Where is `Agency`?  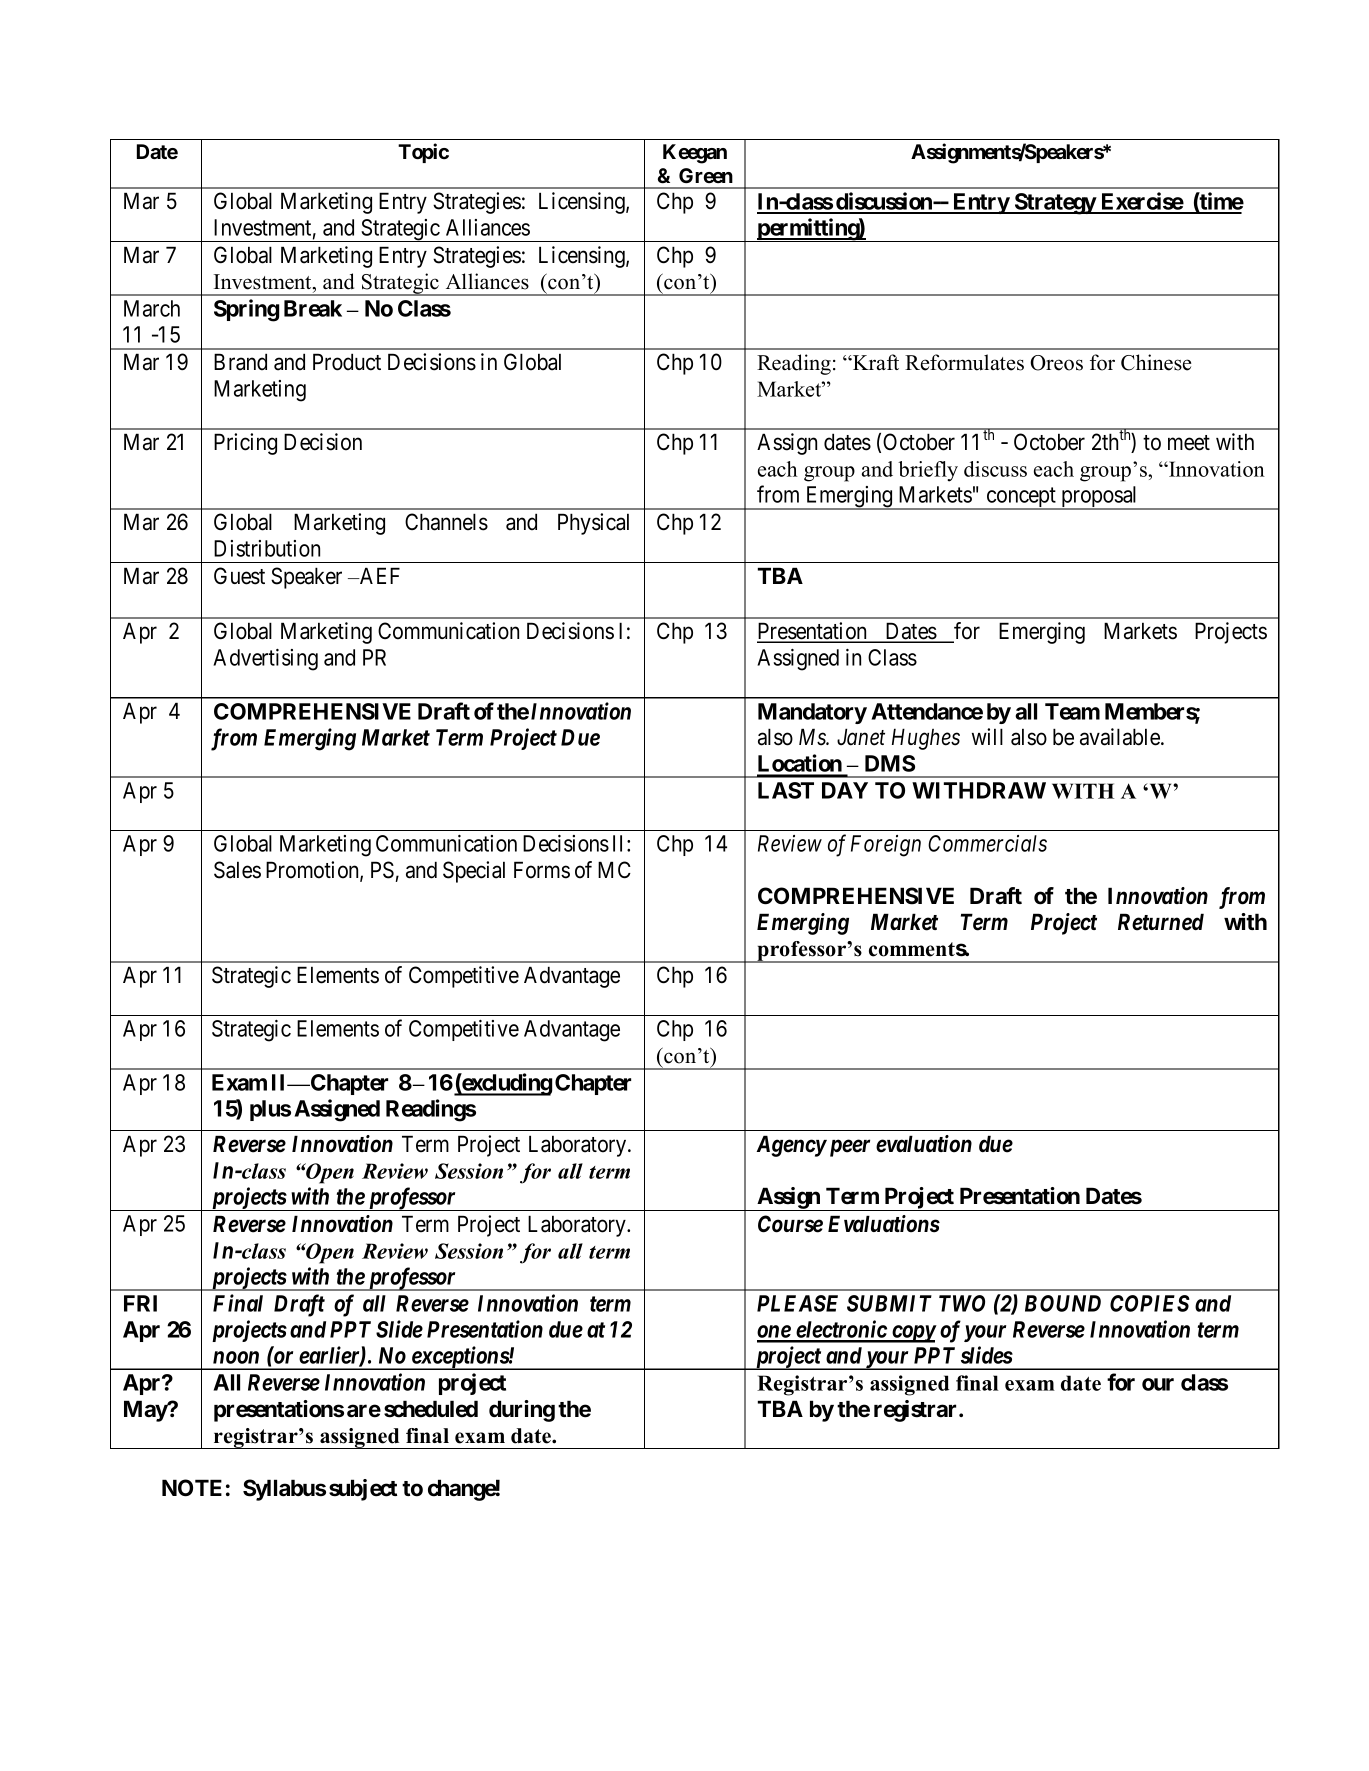 Agency is located at coordinates (792, 1146).
